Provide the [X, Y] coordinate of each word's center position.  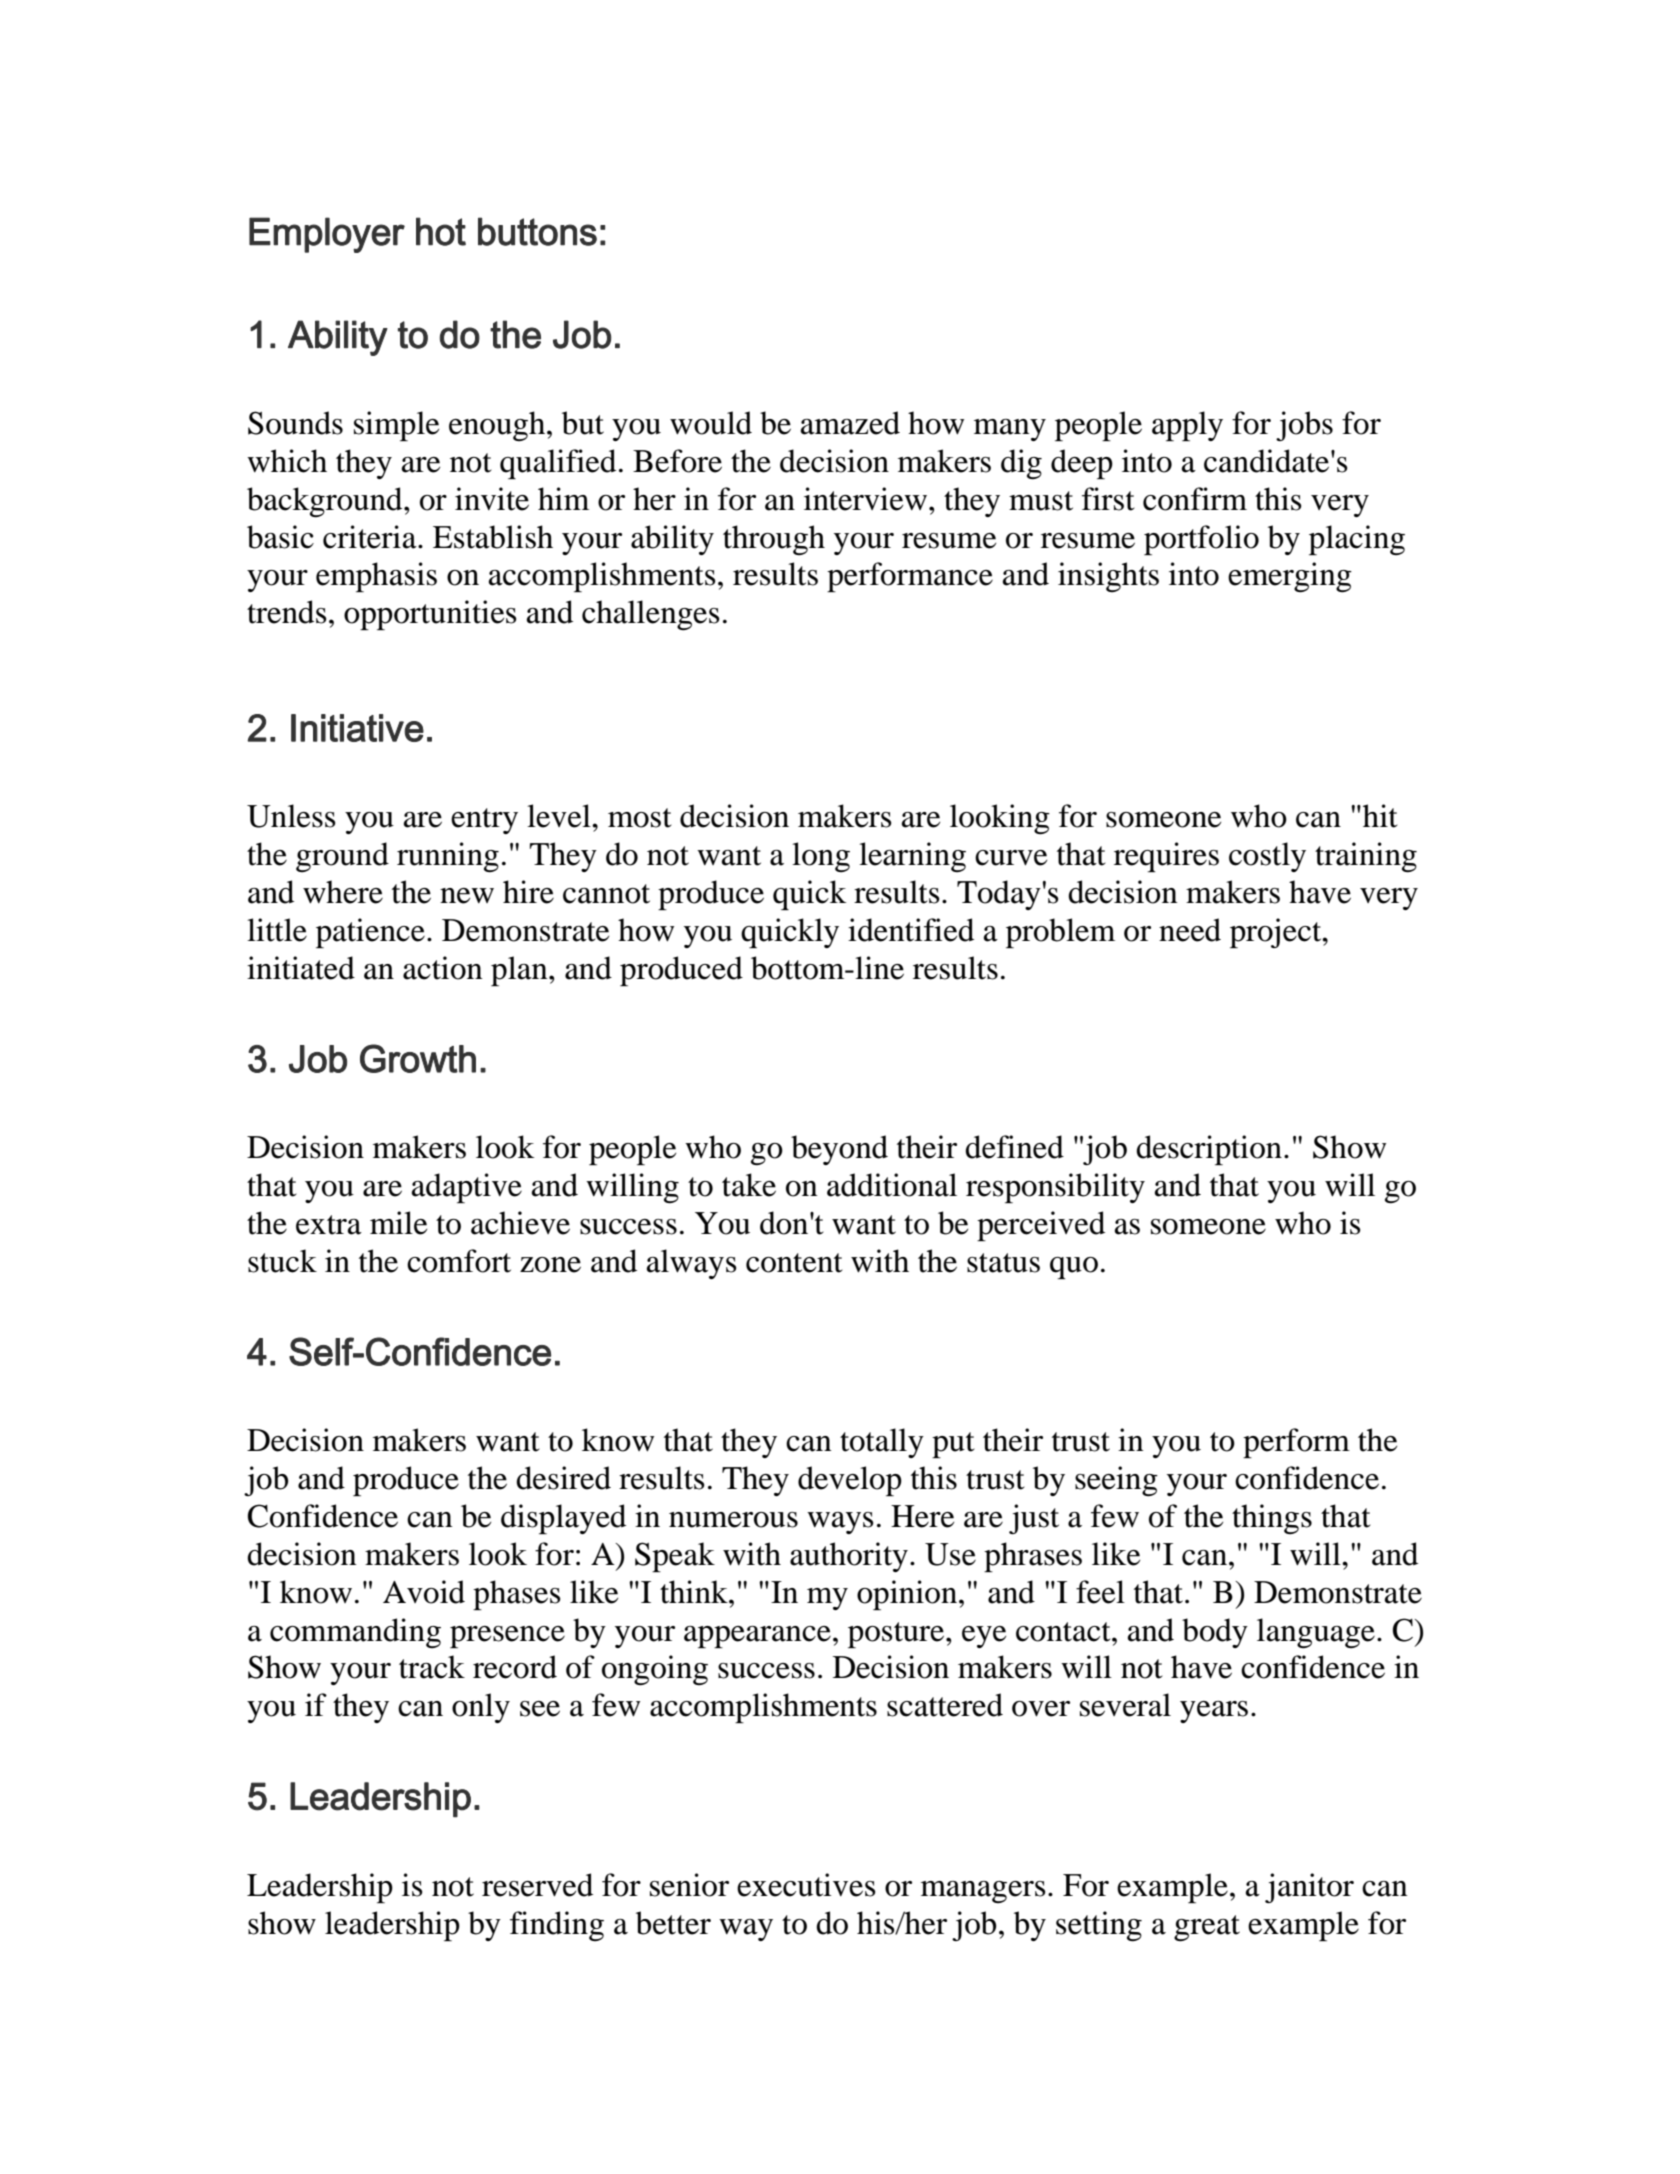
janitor [1309, 1888]
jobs [1304, 426]
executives [806, 1885]
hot [441, 231]
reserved [537, 1885]
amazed [850, 423]
